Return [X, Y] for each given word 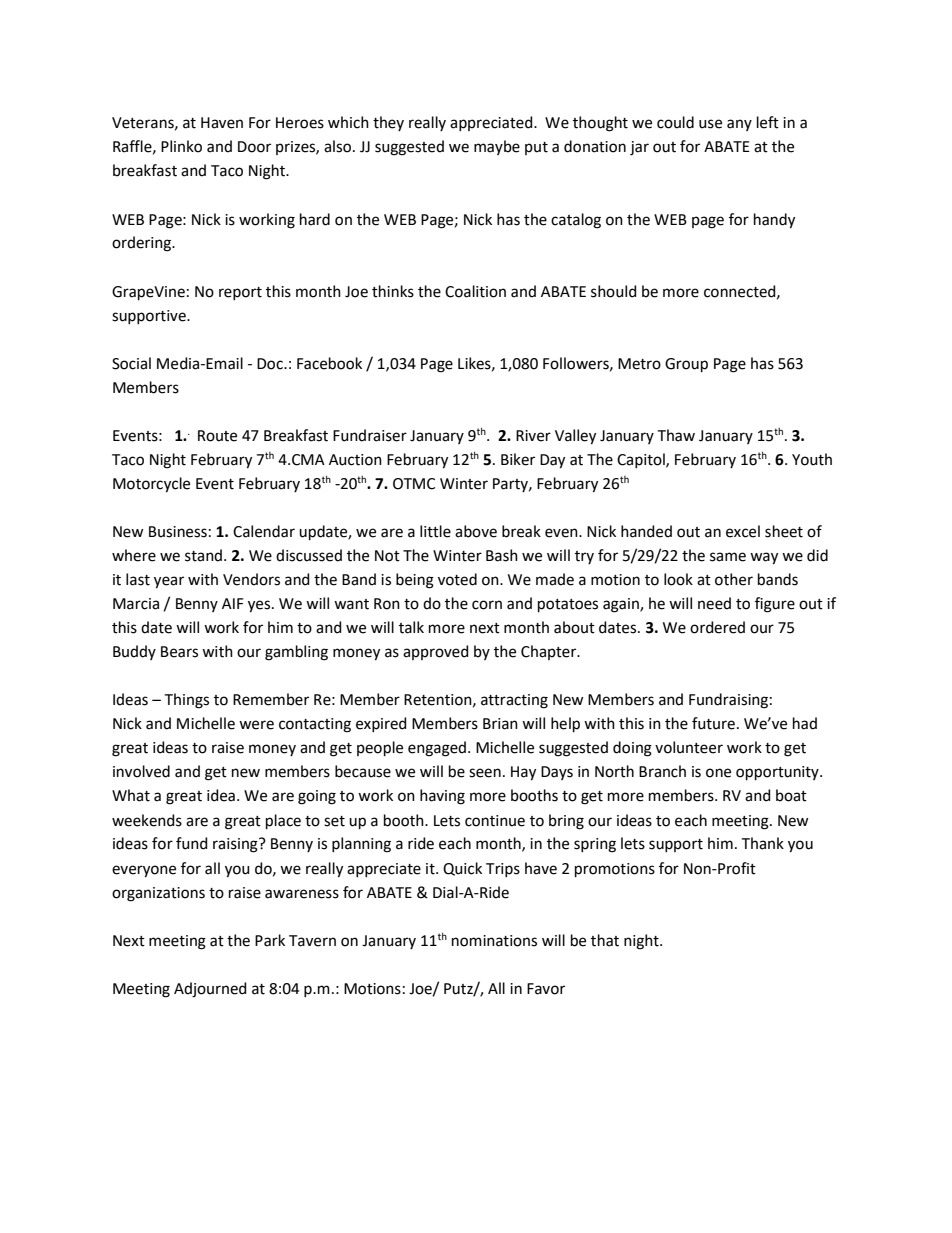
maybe [497, 147]
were [256, 725]
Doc [271, 364]
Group [686, 365]
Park [270, 940]
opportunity [778, 773]
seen [485, 773]
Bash [502, 555]
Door [254, 147]
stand [205, 555]
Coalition [475, 291]
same [728, 557]
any [739, 125]
